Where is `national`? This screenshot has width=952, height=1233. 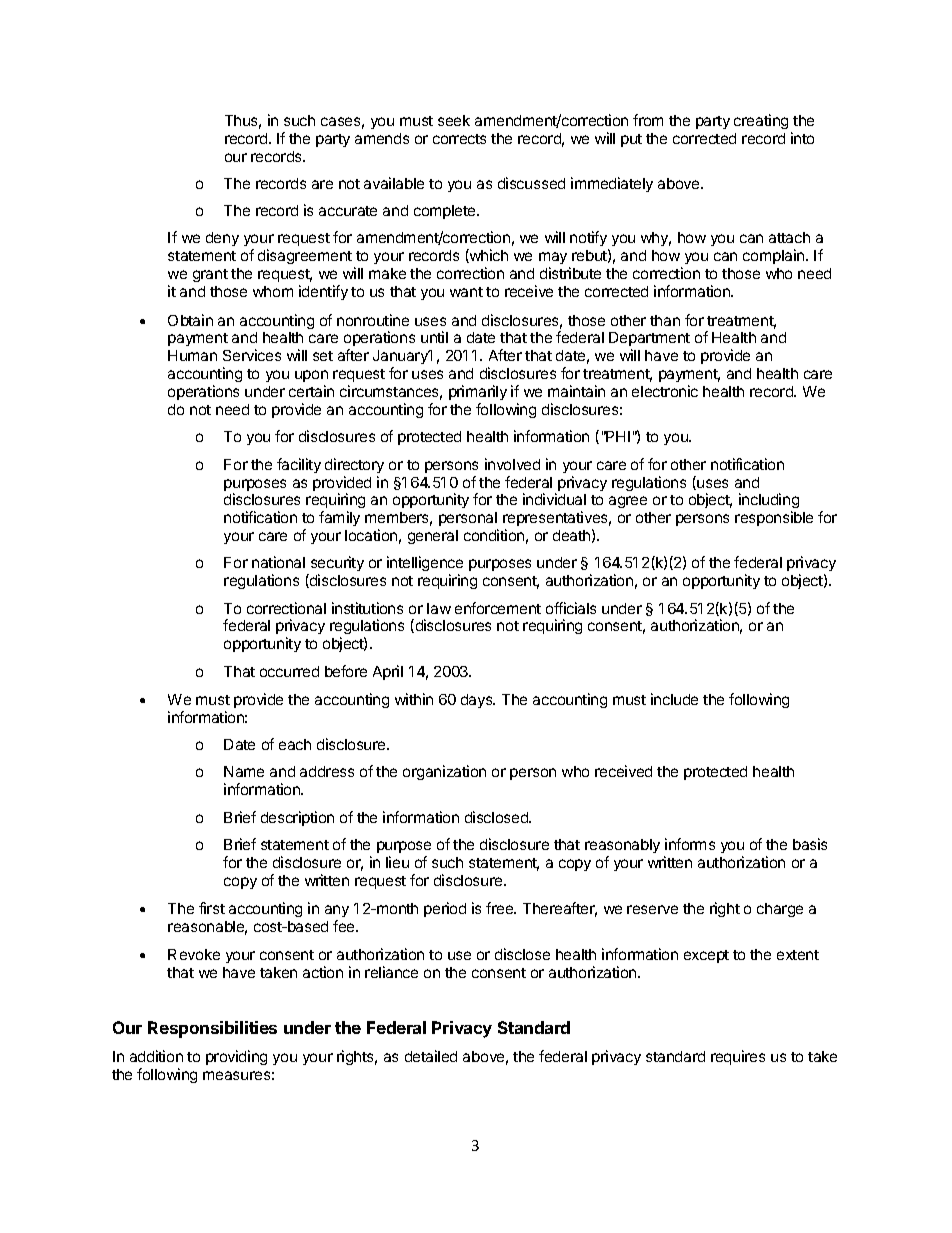
national is located at coordinates (278, 562).
